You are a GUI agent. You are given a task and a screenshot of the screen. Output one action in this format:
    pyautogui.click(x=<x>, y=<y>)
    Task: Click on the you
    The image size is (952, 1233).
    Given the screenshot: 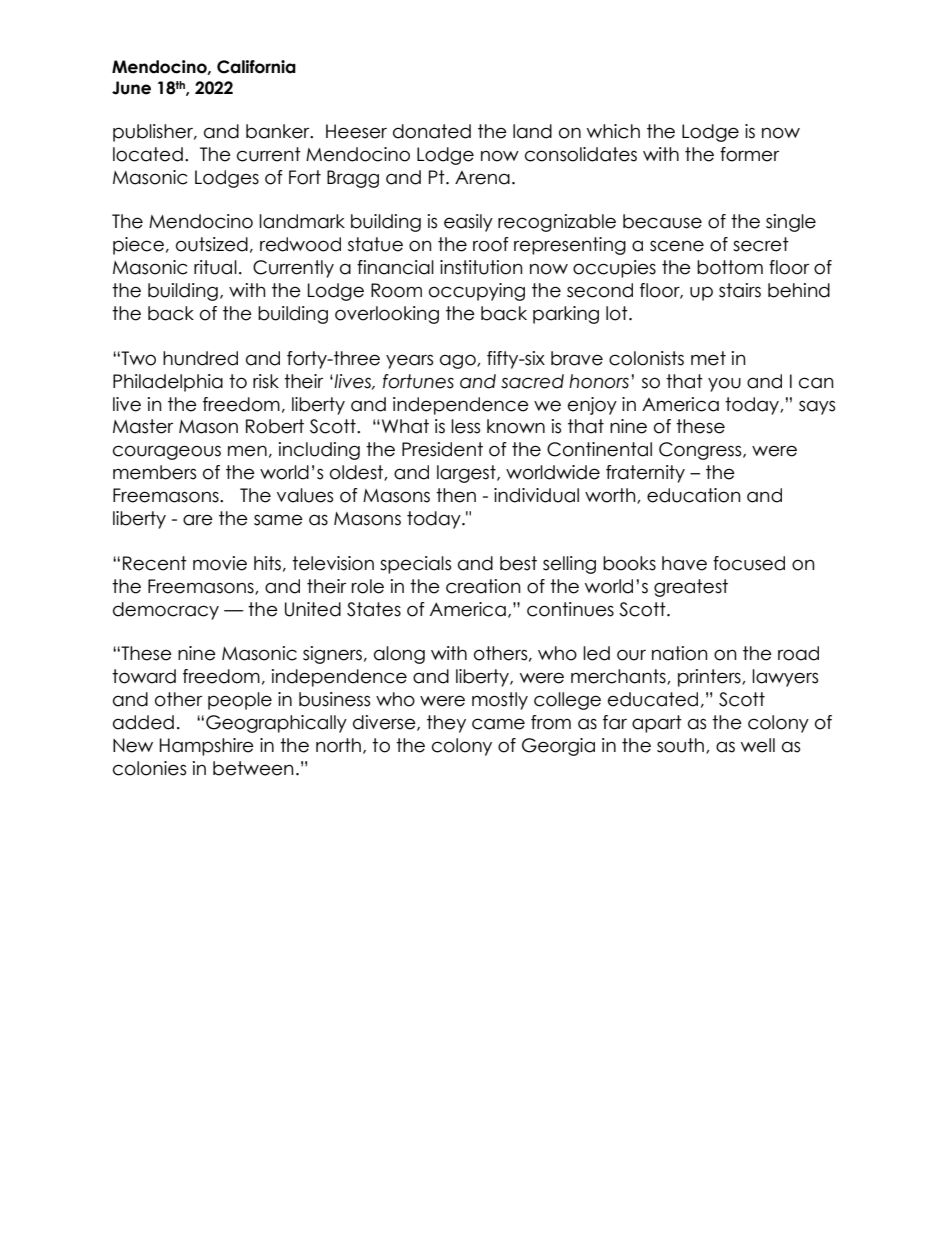 What is the action you would take?
    pyautogui.click(x=724, y=384)
